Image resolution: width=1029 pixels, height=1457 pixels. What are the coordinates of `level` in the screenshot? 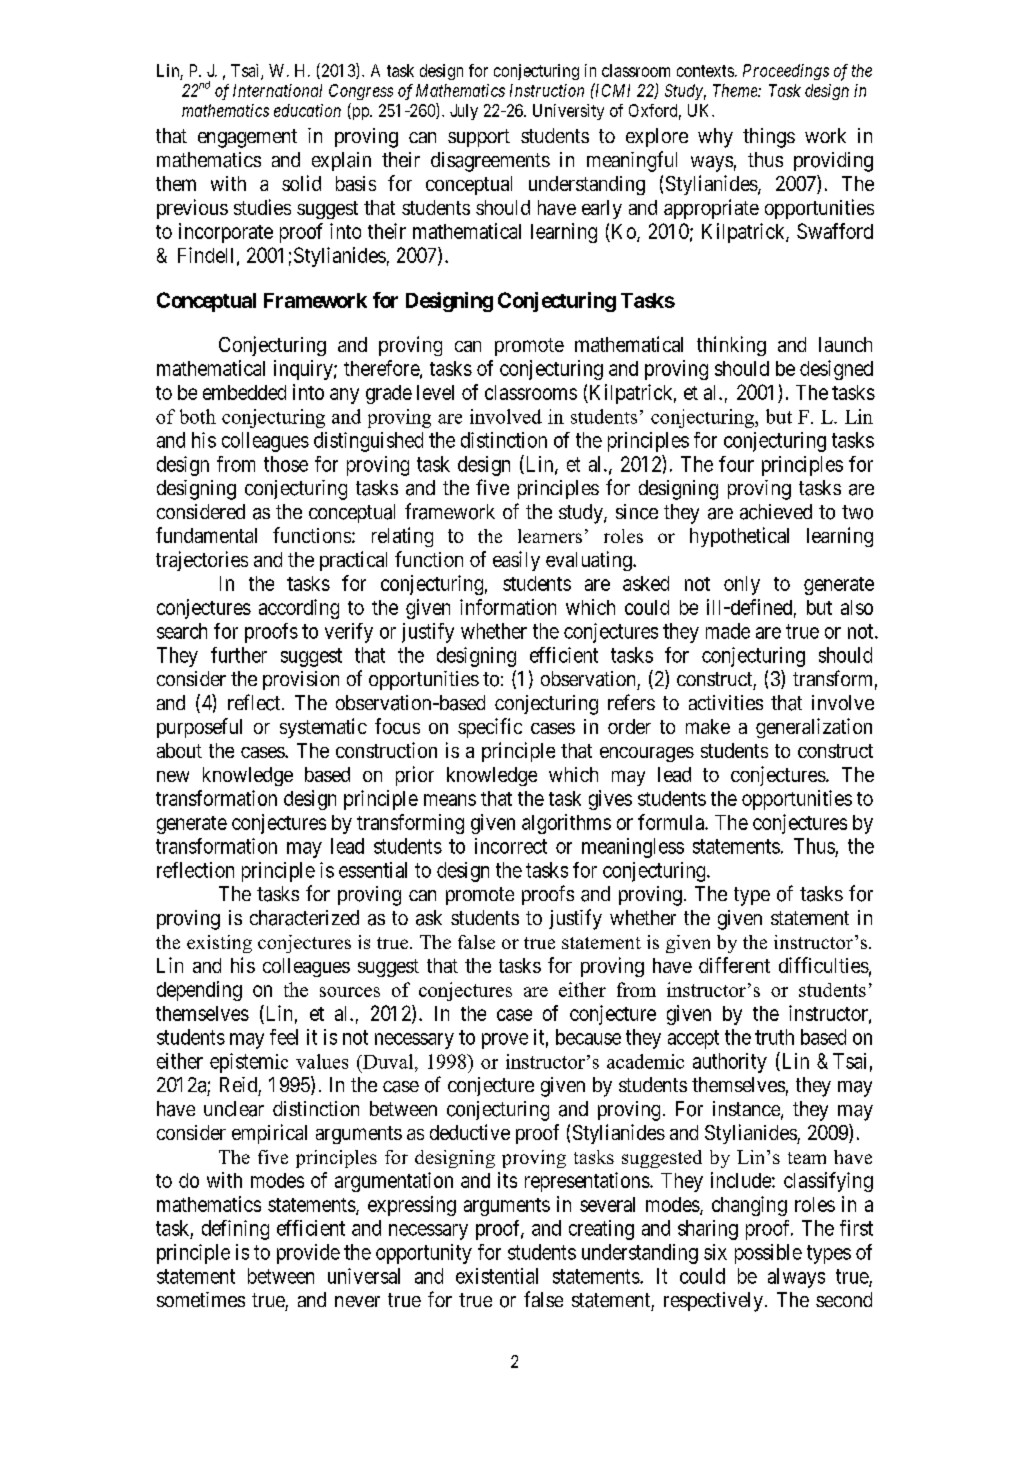 It's located at (435, 392).
